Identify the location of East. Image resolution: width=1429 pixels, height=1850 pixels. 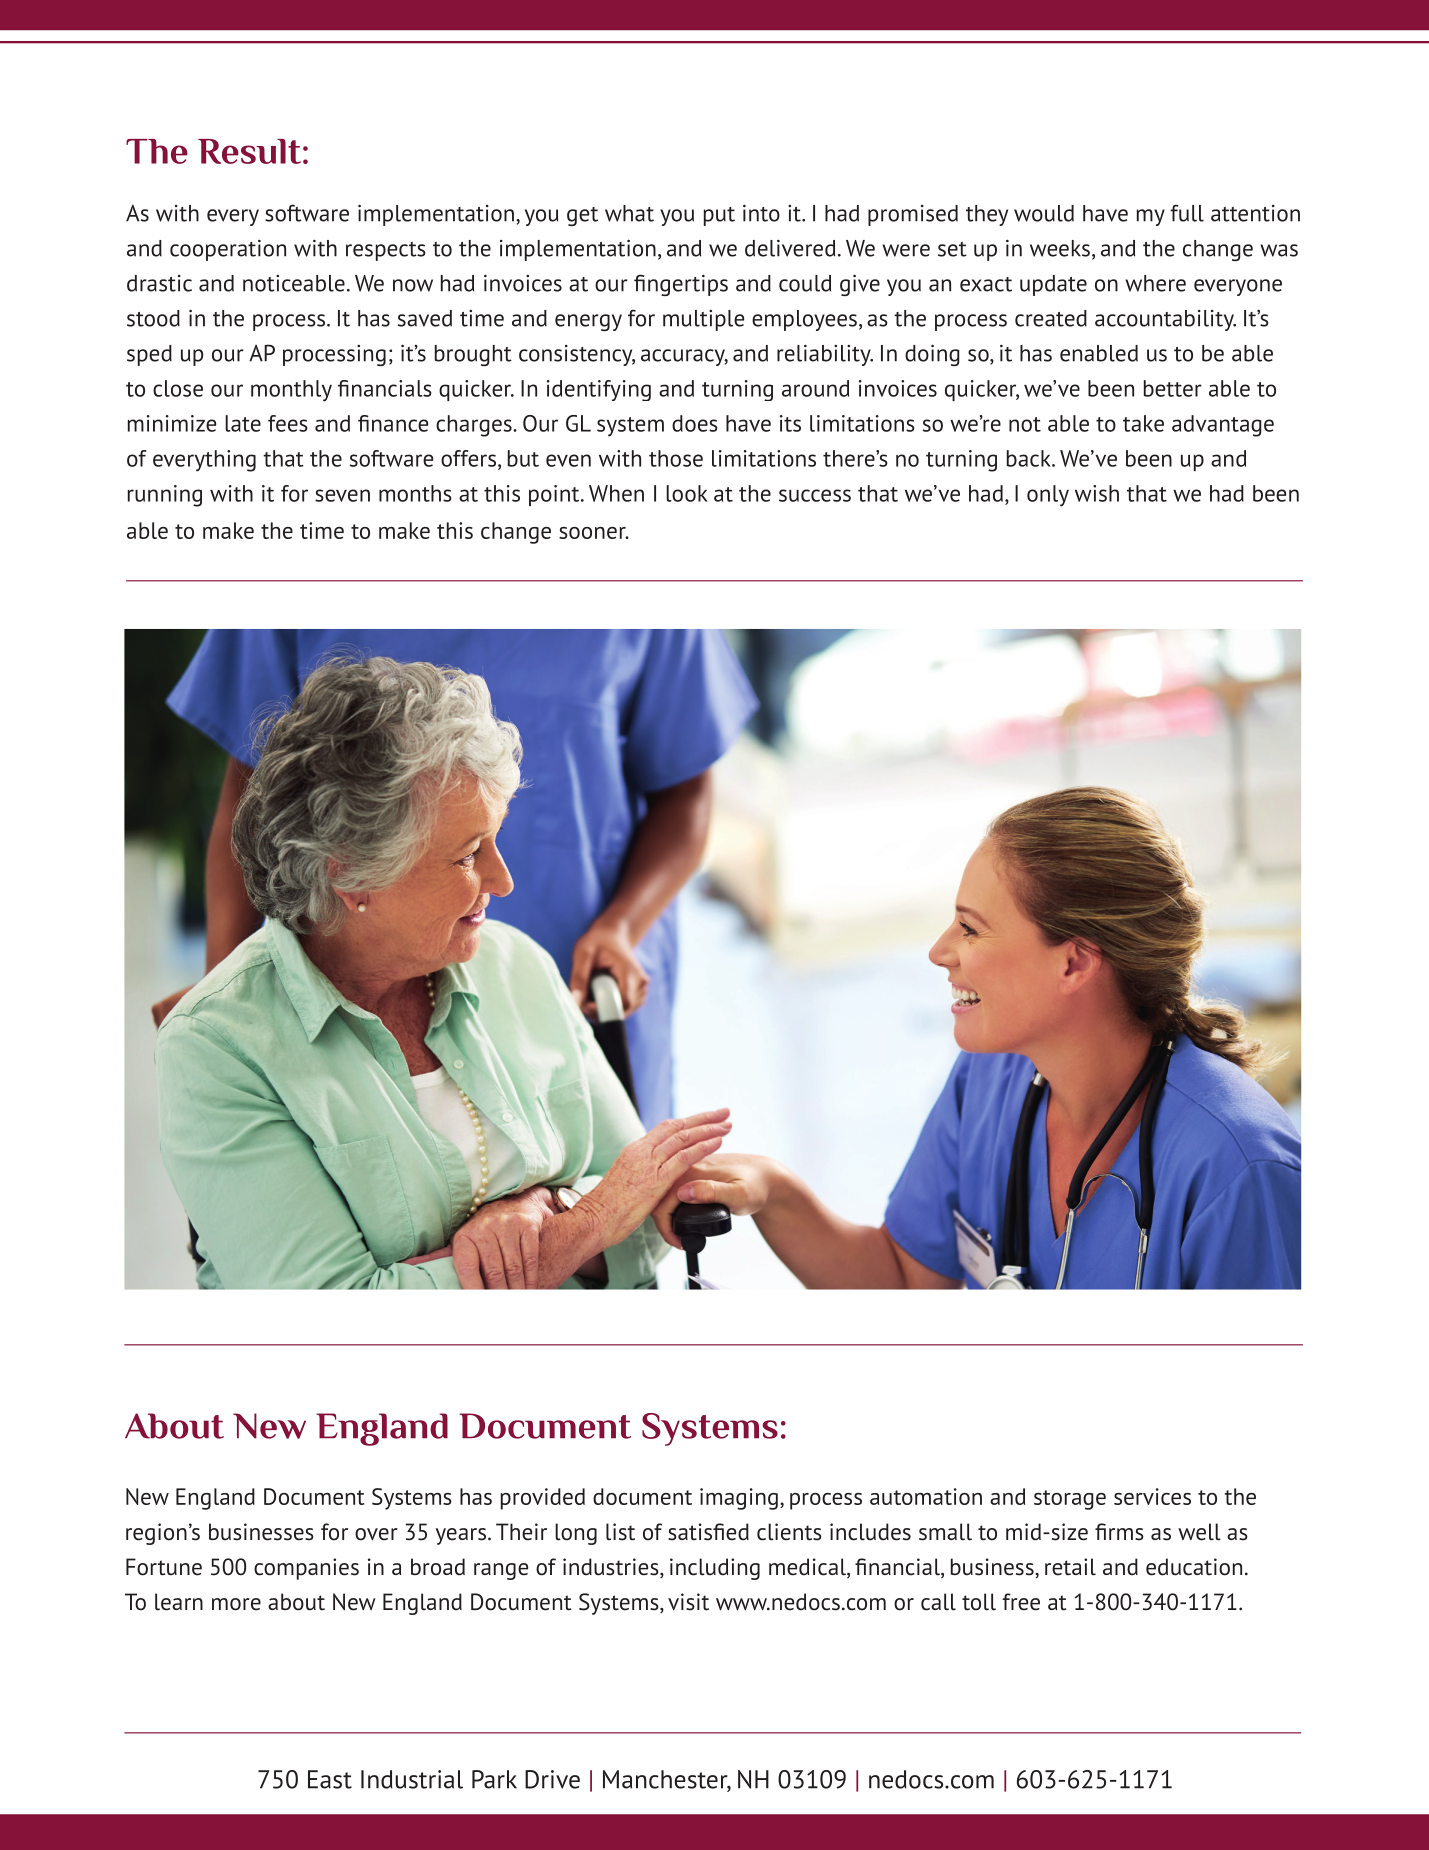
(330, 1779).
